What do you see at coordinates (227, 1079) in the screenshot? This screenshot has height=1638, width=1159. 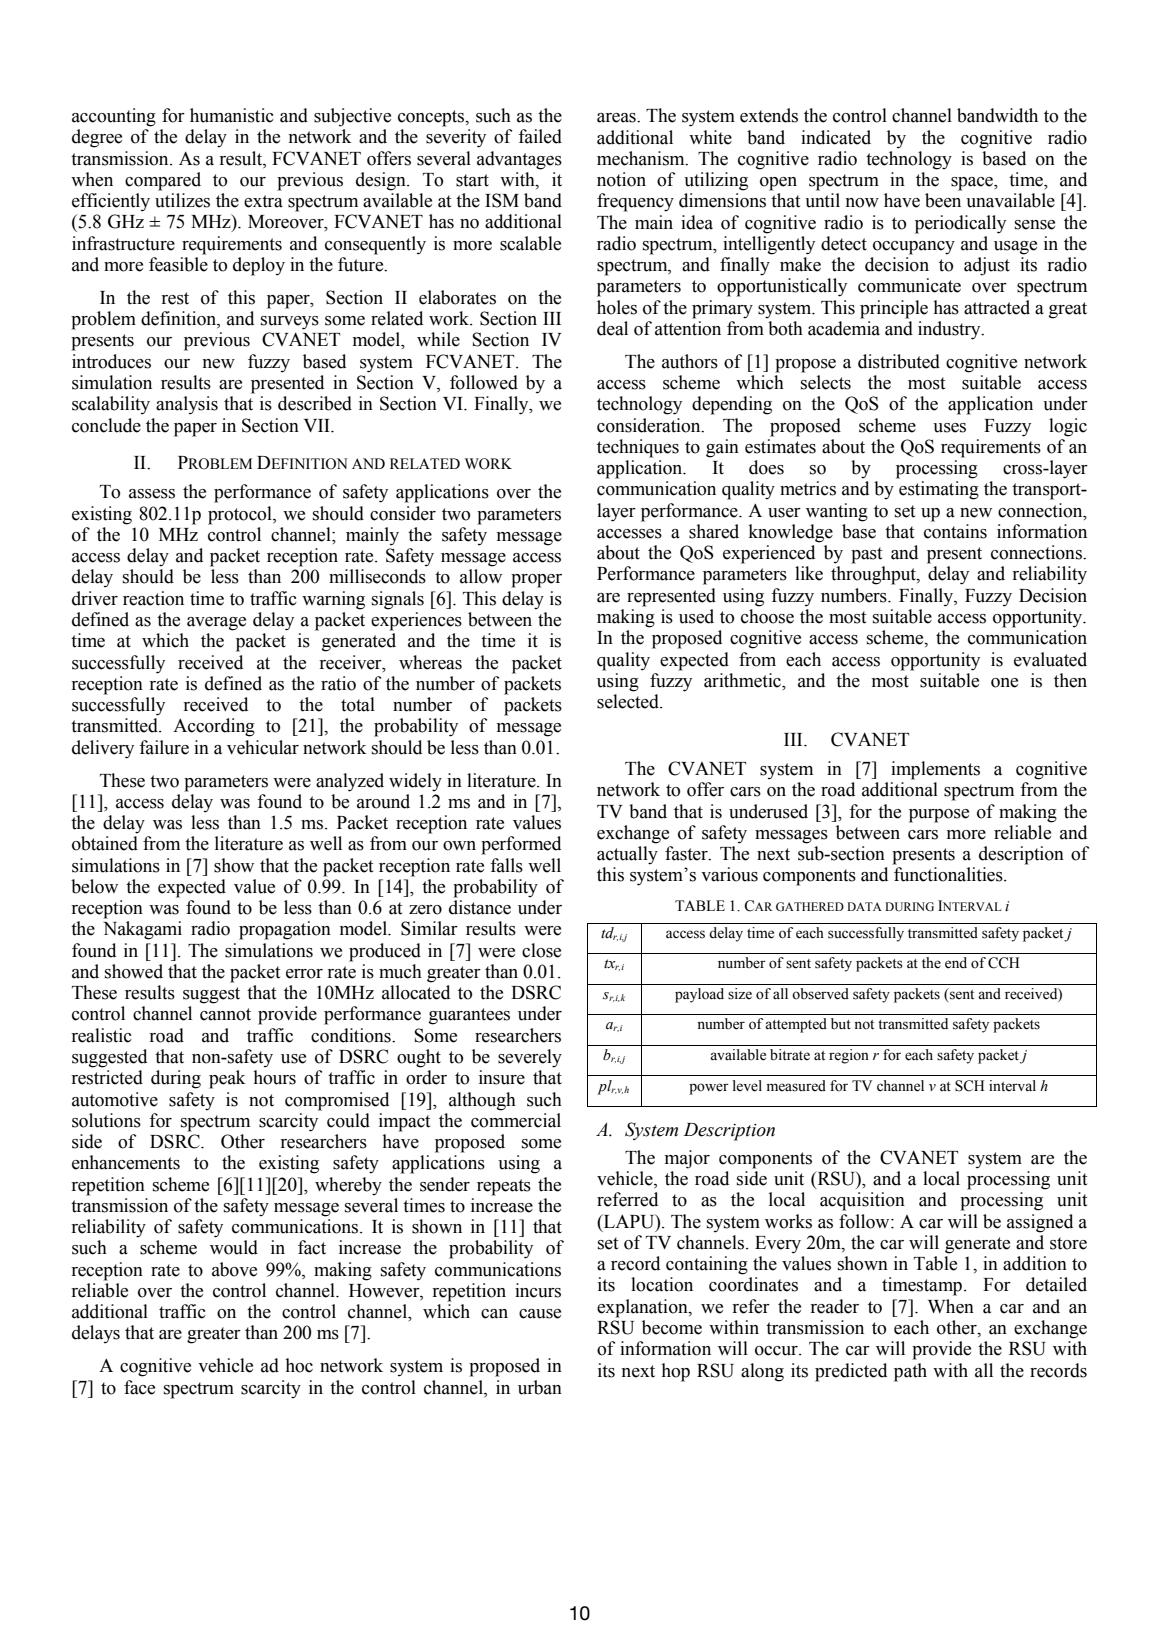 I see `peak` at bounding box center [227, 1079].
